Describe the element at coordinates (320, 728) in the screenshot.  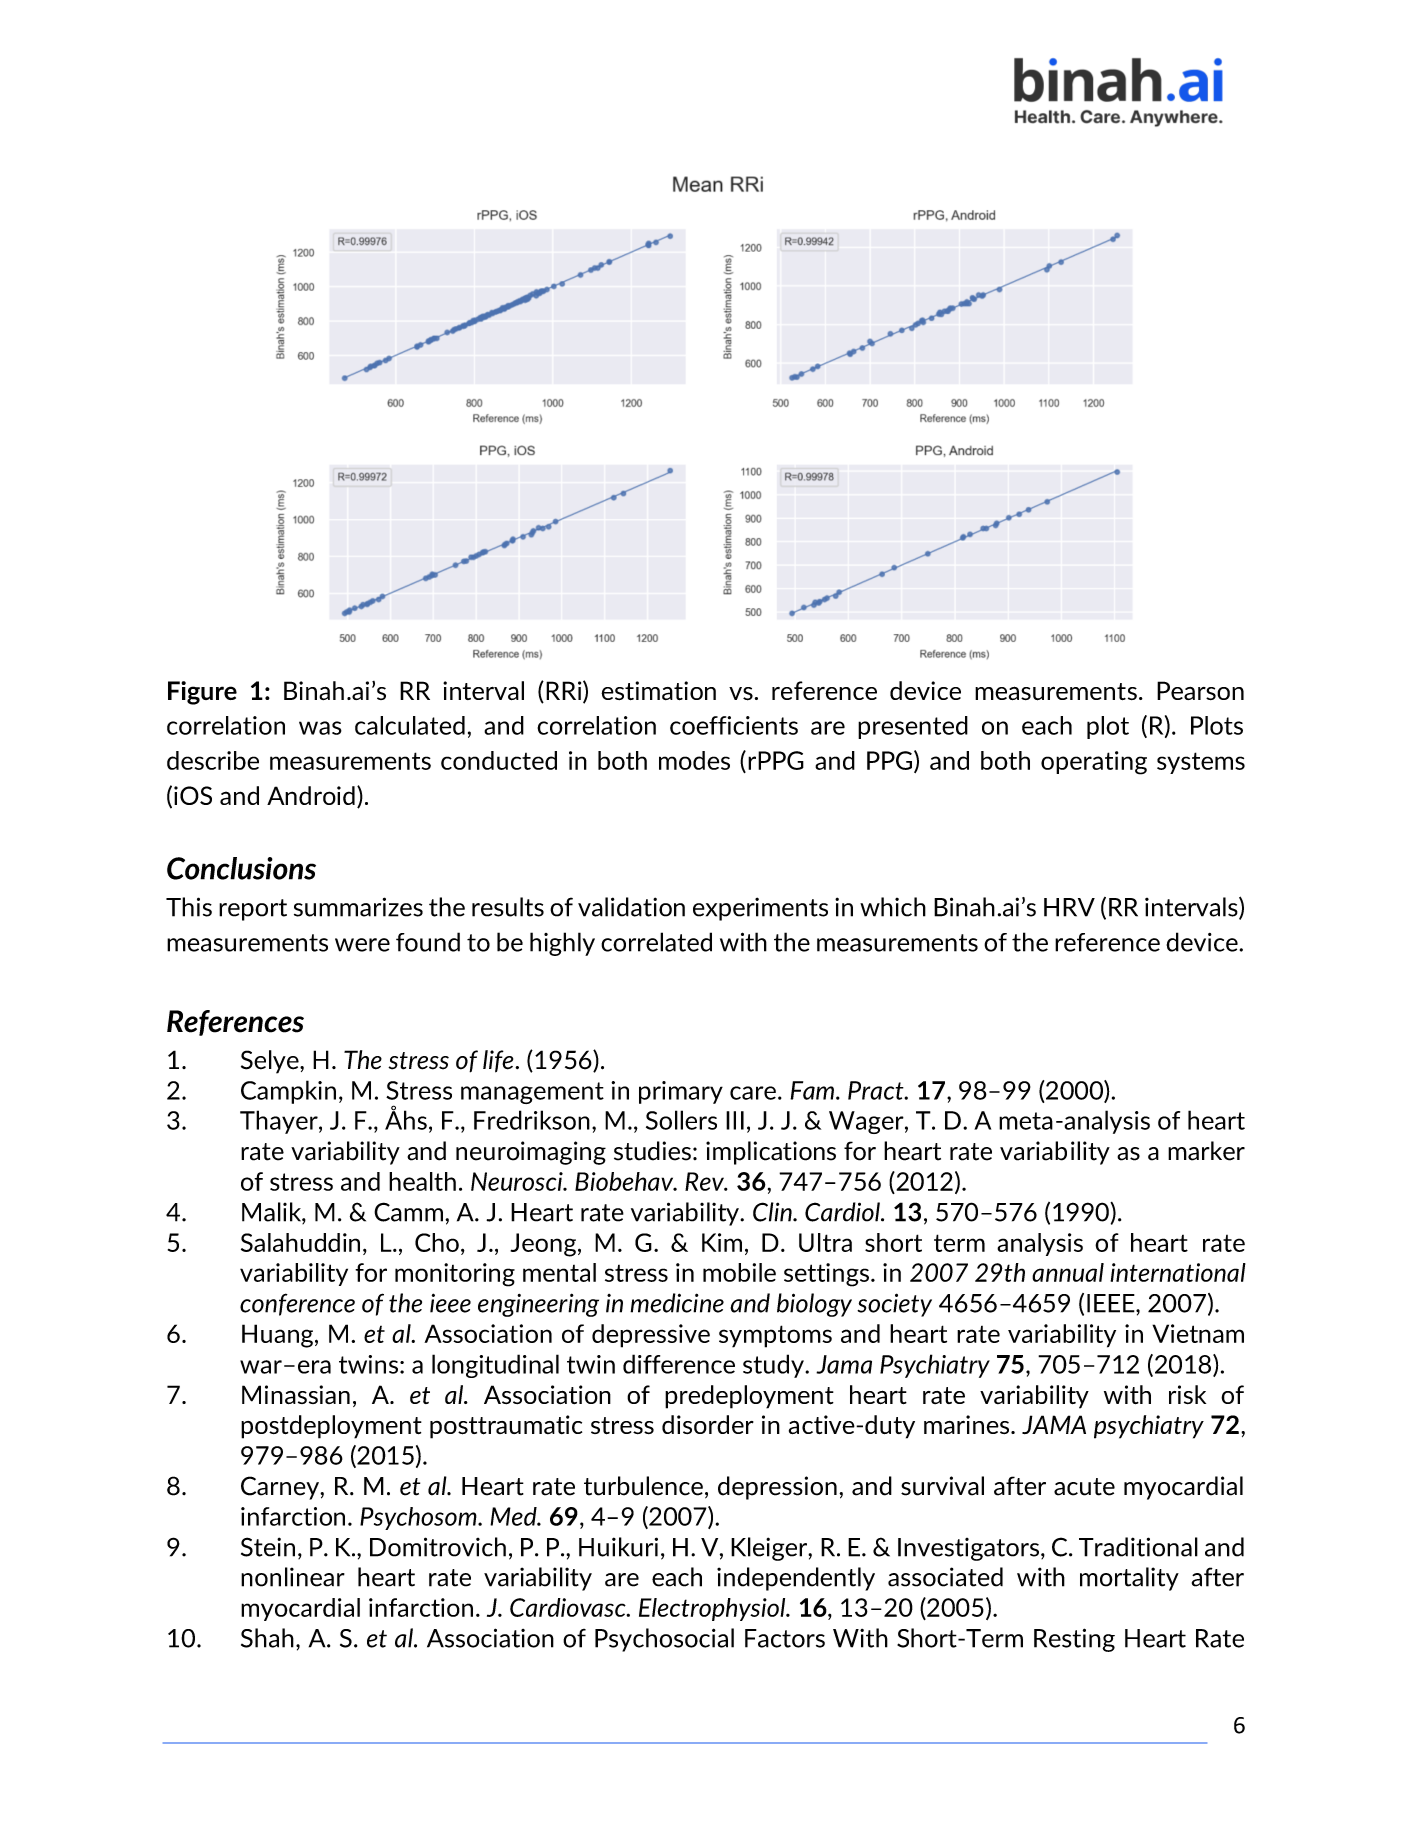
I see `was` at that location.
